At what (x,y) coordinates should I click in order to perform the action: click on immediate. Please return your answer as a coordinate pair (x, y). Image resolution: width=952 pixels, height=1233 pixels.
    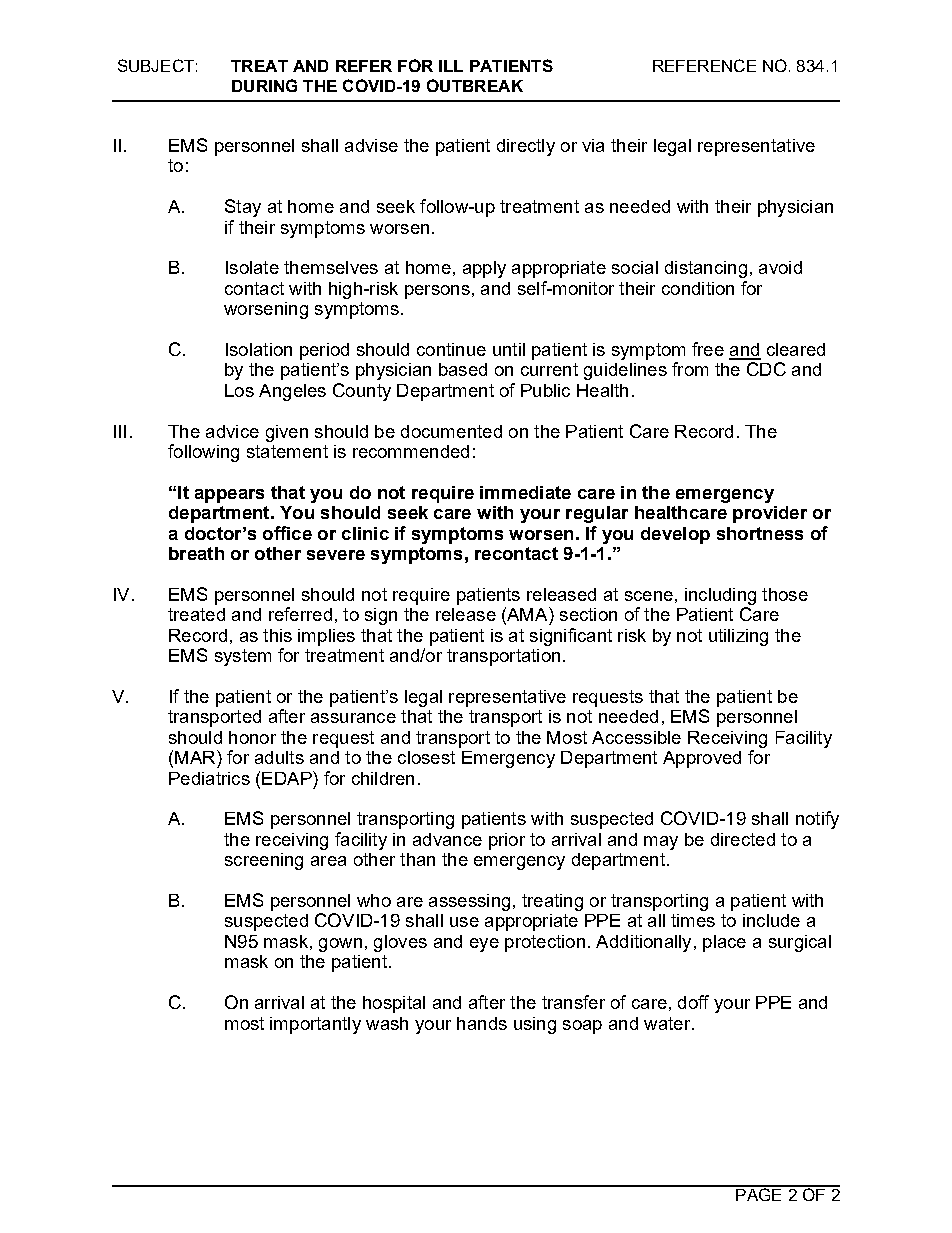
    Looking at the image, I should click on (525, 492).
